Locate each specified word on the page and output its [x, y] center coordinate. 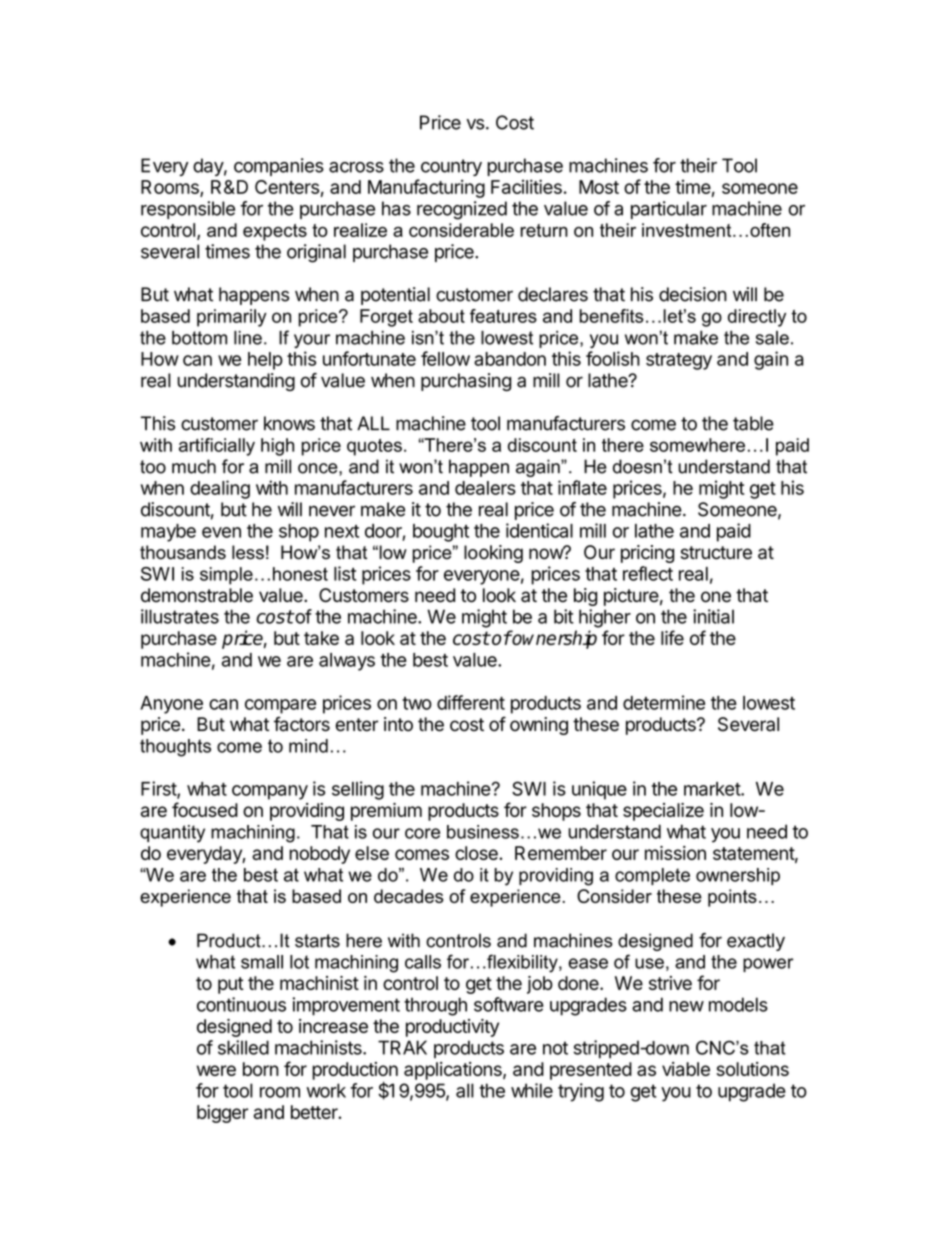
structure [716, 553]
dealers [485, 488]
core [422, 833]
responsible [188, 210]
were [216, 1070]
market [713, 789]
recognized [462, 210]
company [270, 792]
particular [669, 210]
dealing [220, 489]
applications [454, 1071]
